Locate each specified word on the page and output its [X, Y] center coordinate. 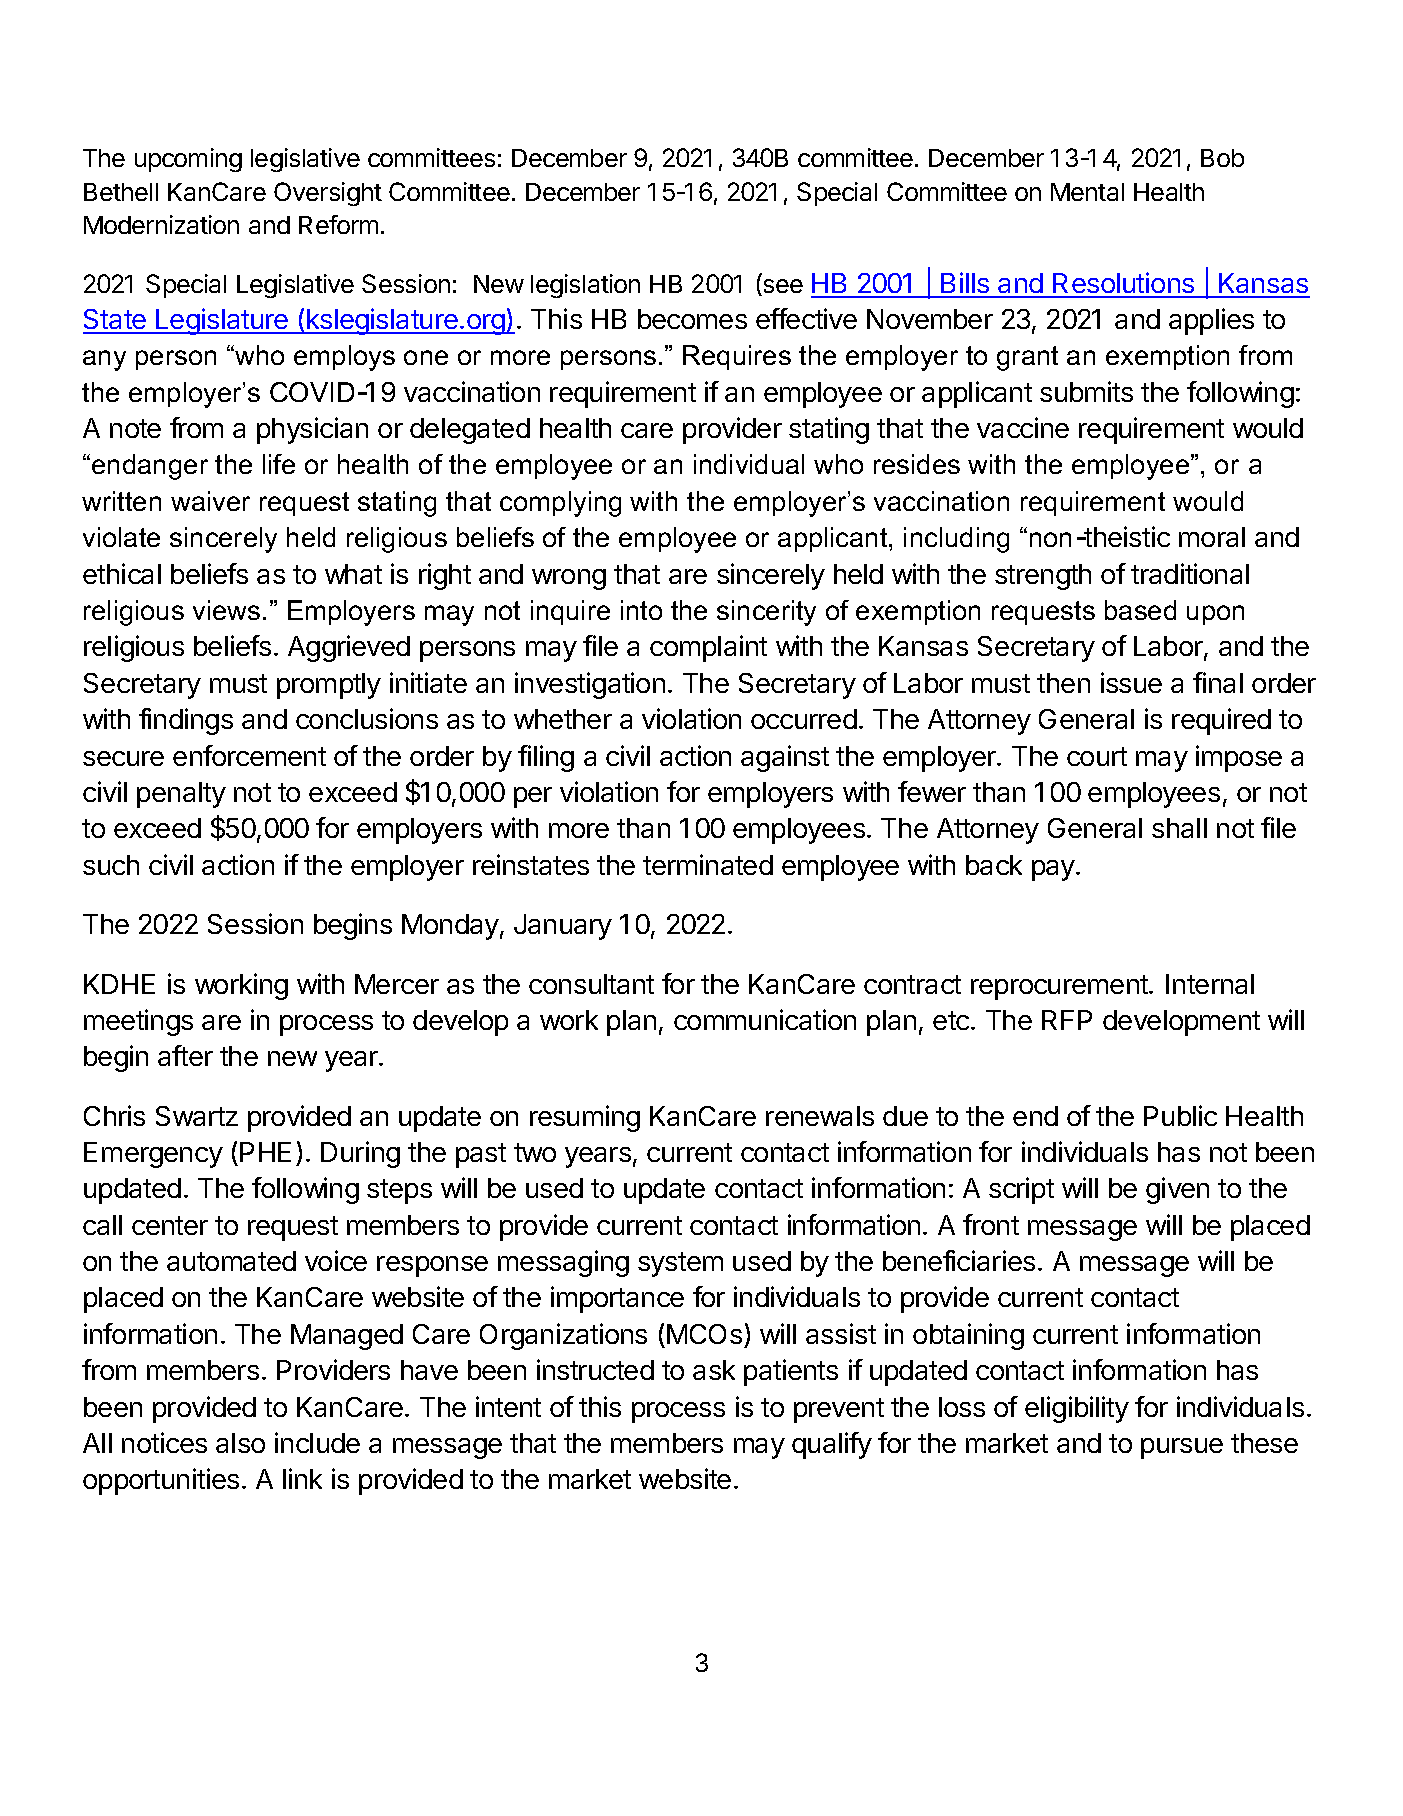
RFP [1067, 1020]
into [641, 610]
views [226, 610]
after [185, 1055]
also [240, 1443]
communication [765, 1019]
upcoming [188, 160]
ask [714, 1370]
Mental [1087, 192]
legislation [585, 286]
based [1140, 610]
